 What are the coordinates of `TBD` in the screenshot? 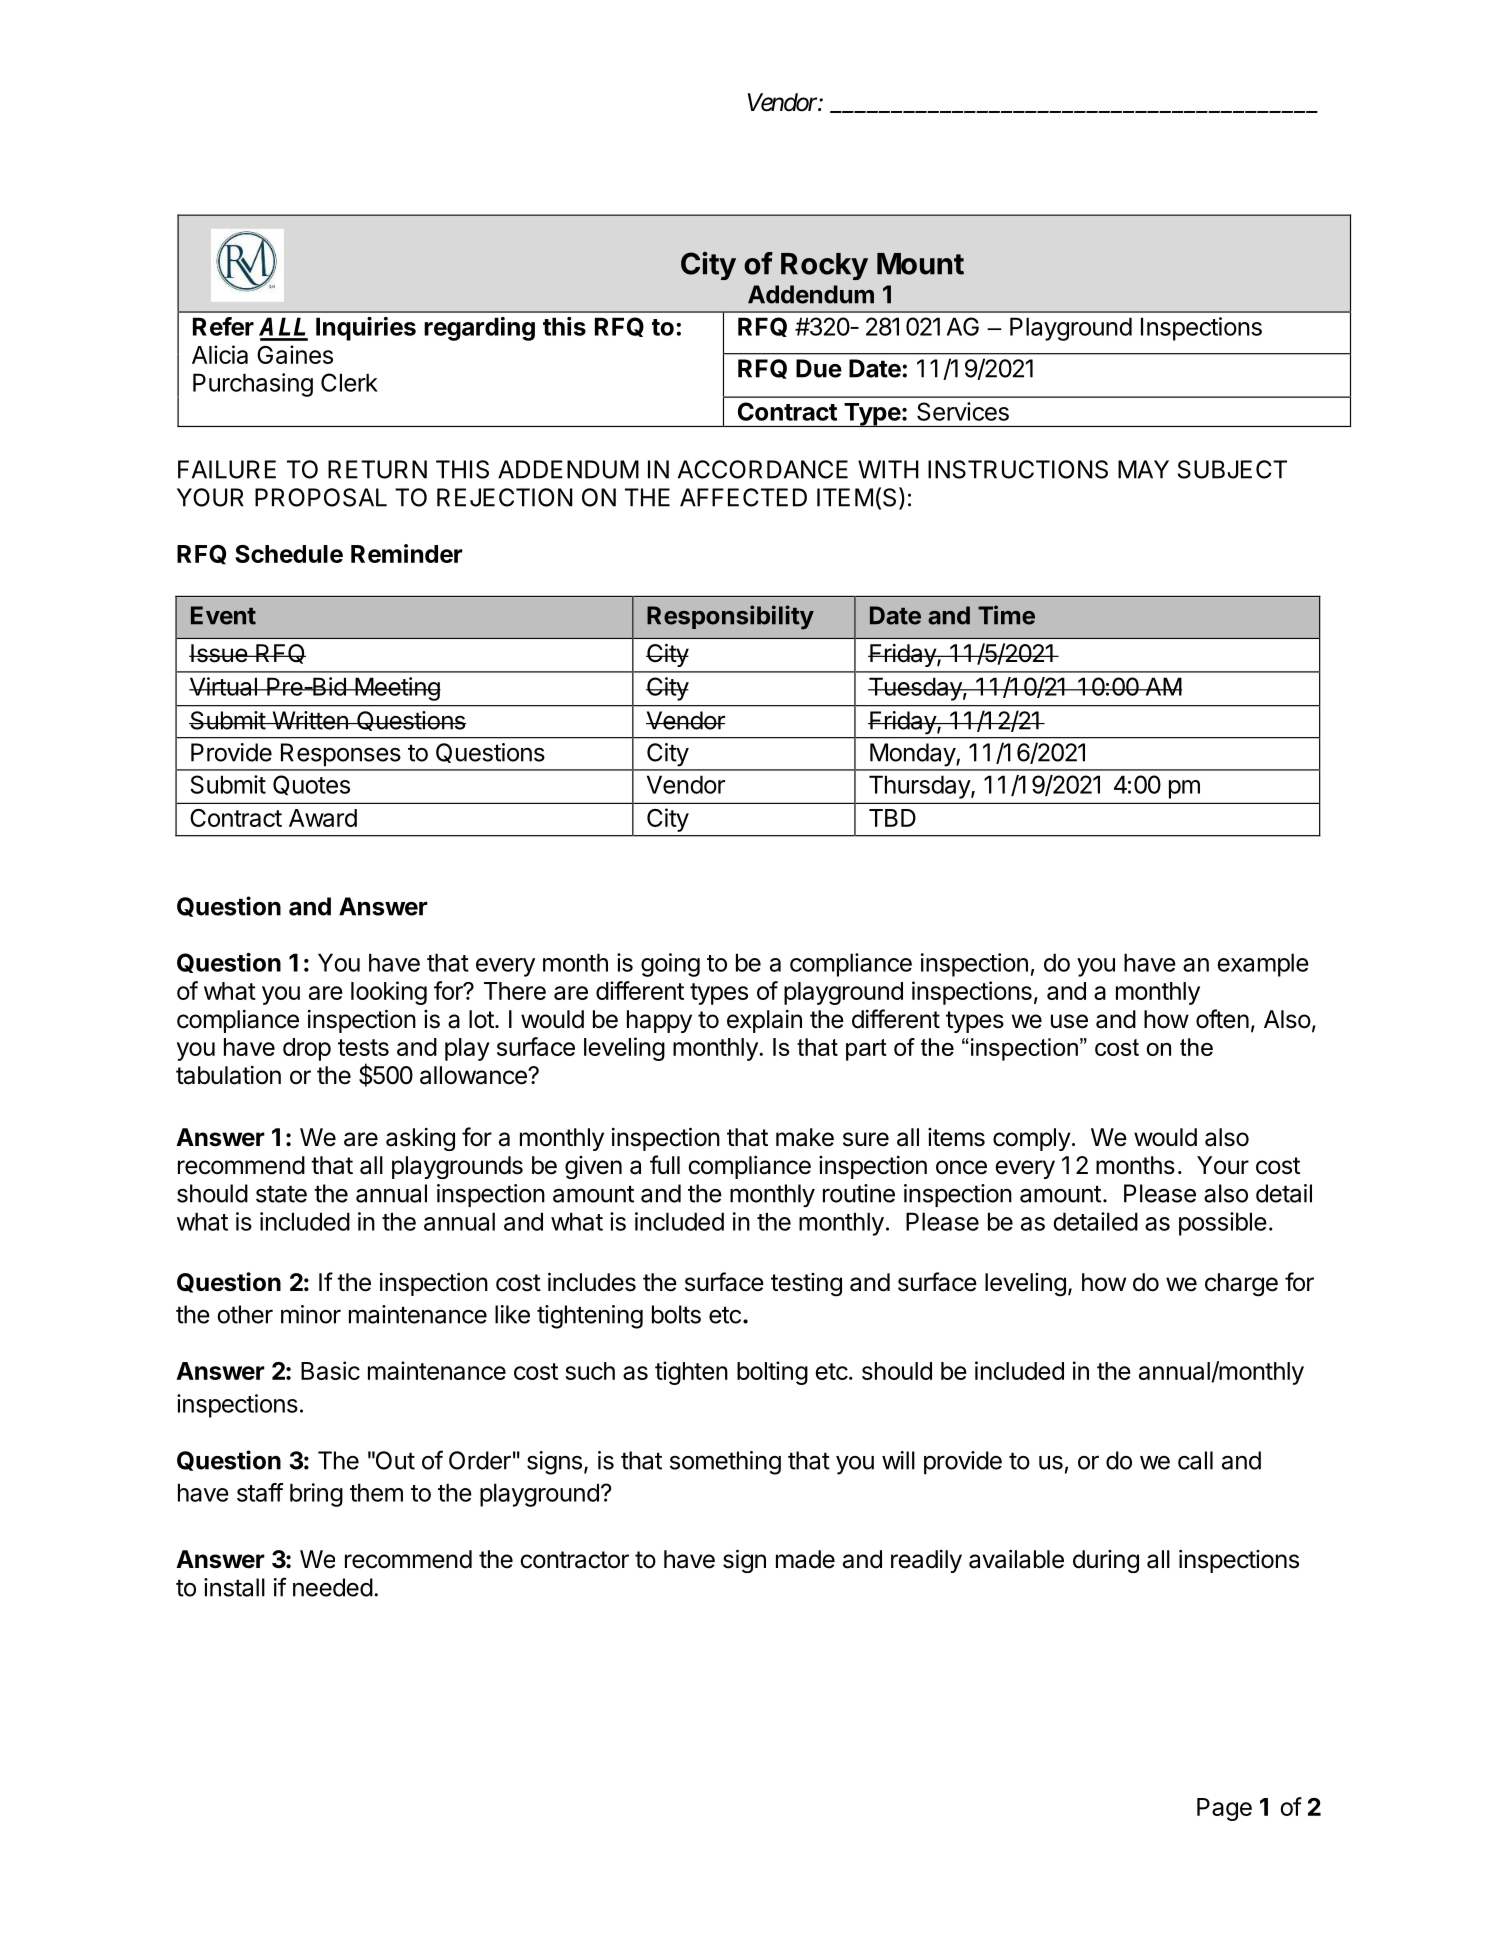 It's located at (892, 818).
